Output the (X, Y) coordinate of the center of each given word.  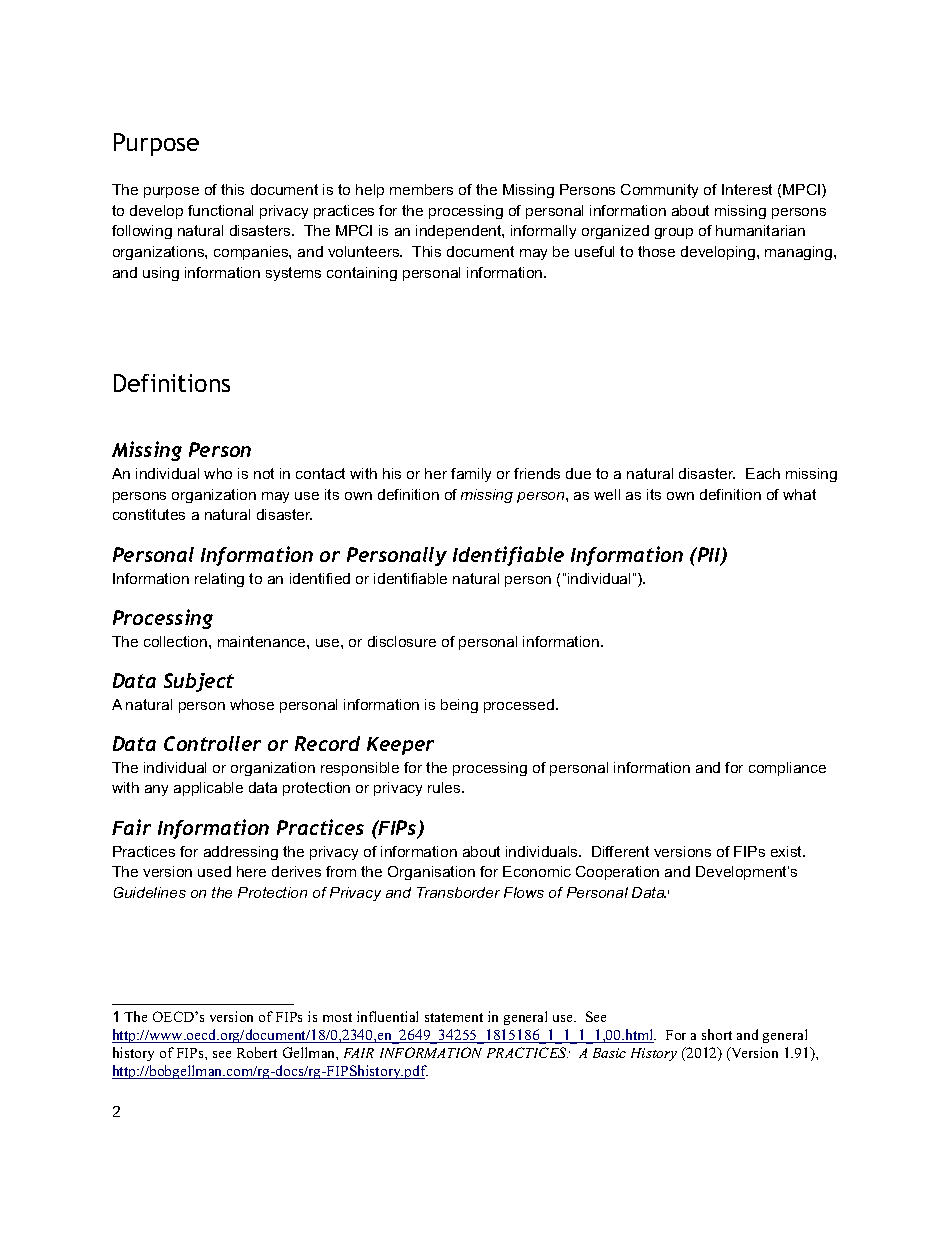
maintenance (263, 641)
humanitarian (760, 230)
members (421, 189)
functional (220, 210)
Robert (257, 1052)
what (799, 494)
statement (454, 1017)
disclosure (402, 641)
